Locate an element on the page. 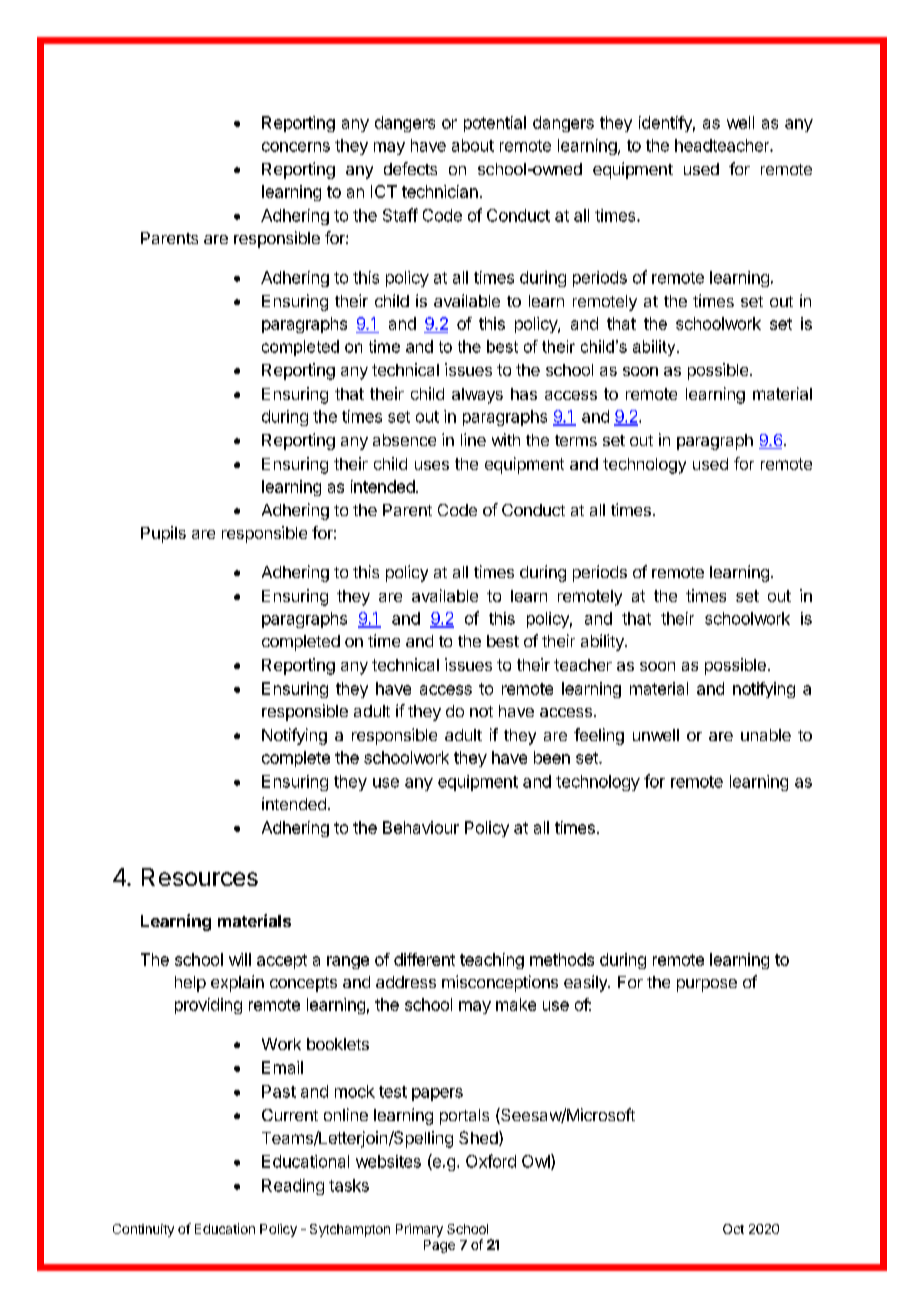 Image resolution: width=924 pixels, height=1308 pixels. Resources is located at coordinates (200, 877).
